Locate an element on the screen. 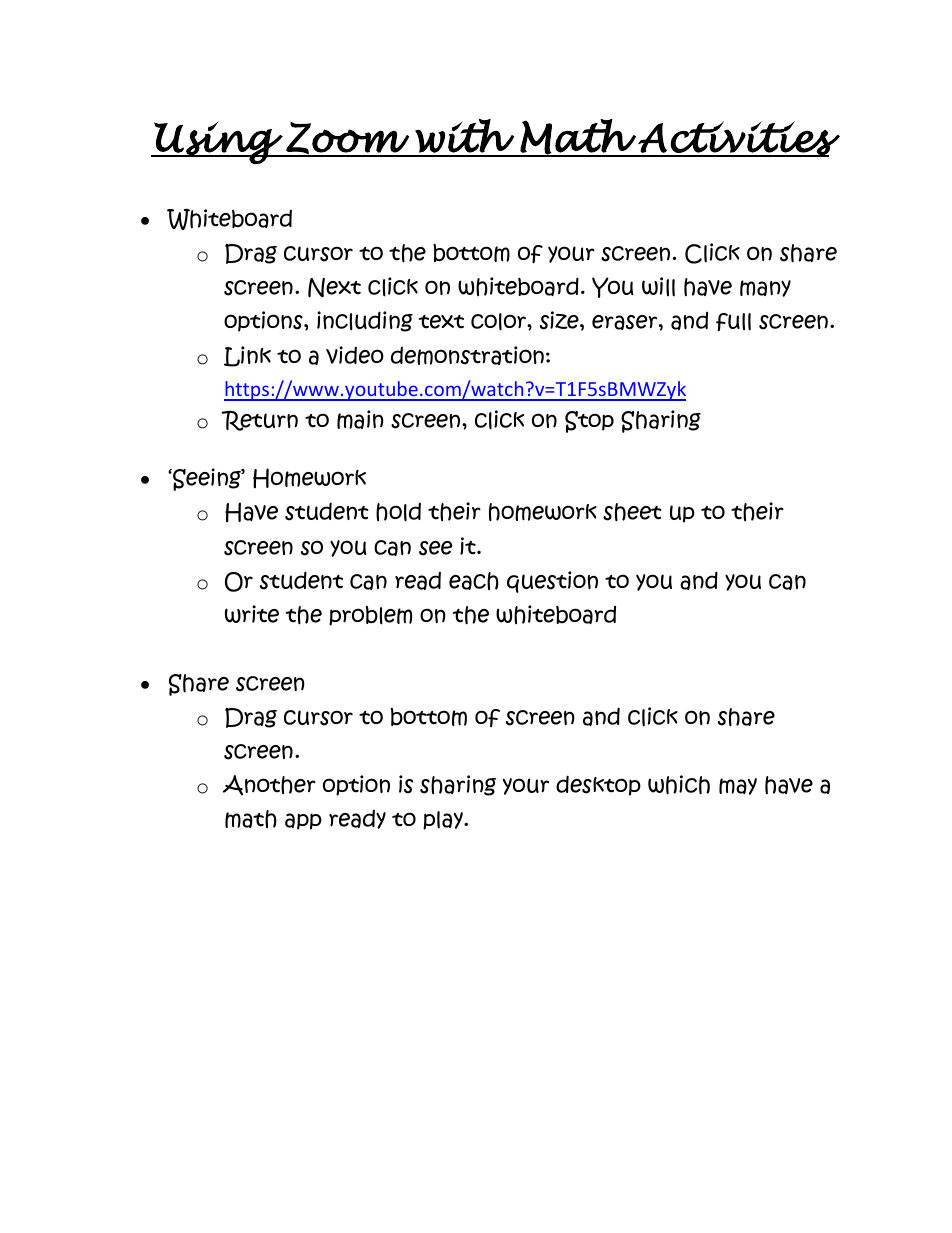 This screenshot has width=952, height=1233. which is located at coordinates (679, 785).
